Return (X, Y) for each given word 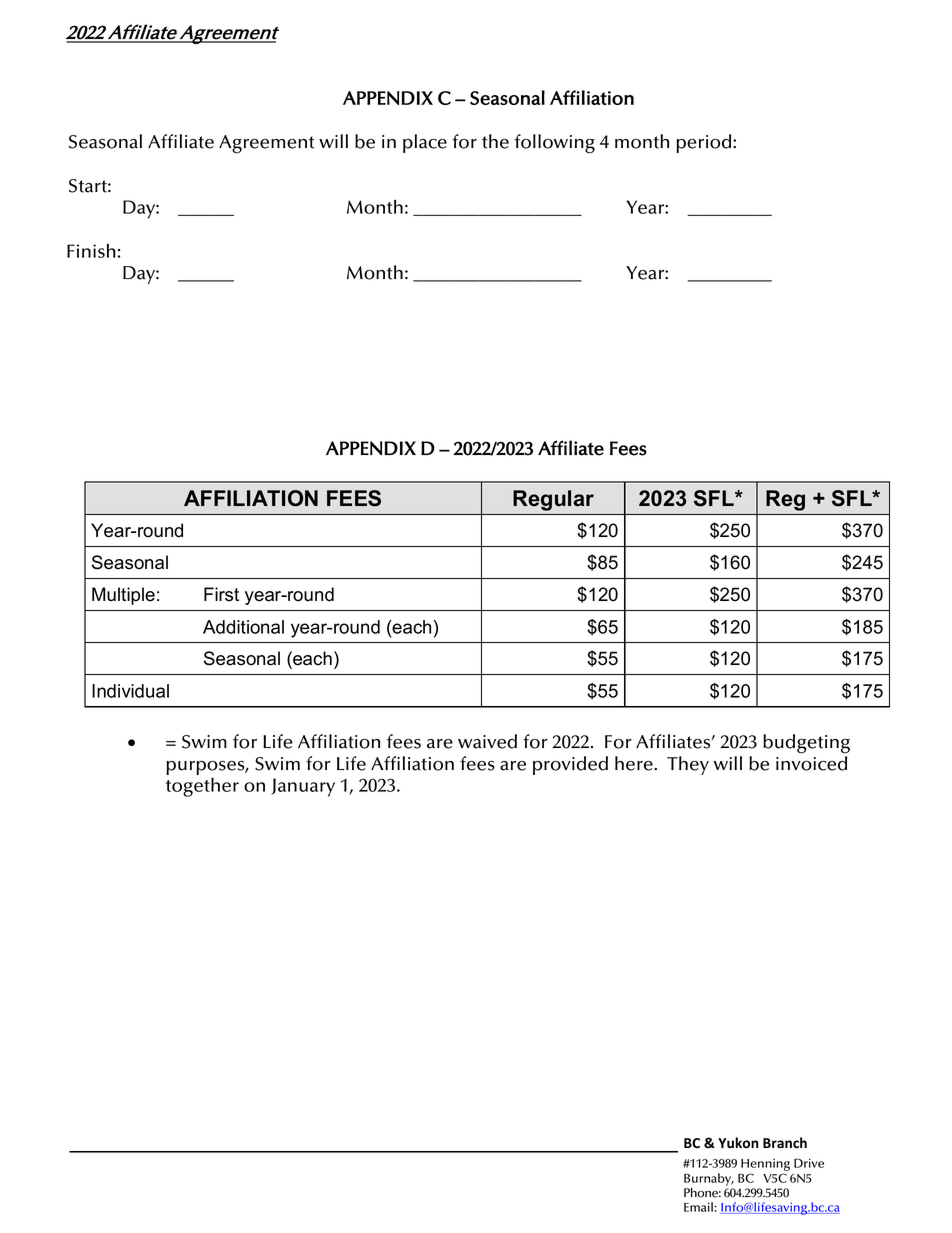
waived (487, 741)
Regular (553, 500)
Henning (765, 1166)
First (221, 594)
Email (699, 1207)
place (425, 143)
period (705, 143)
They (688, 765)
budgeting (806, 744)
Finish (91, 251)
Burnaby (709, 1179)
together (202, 787)
